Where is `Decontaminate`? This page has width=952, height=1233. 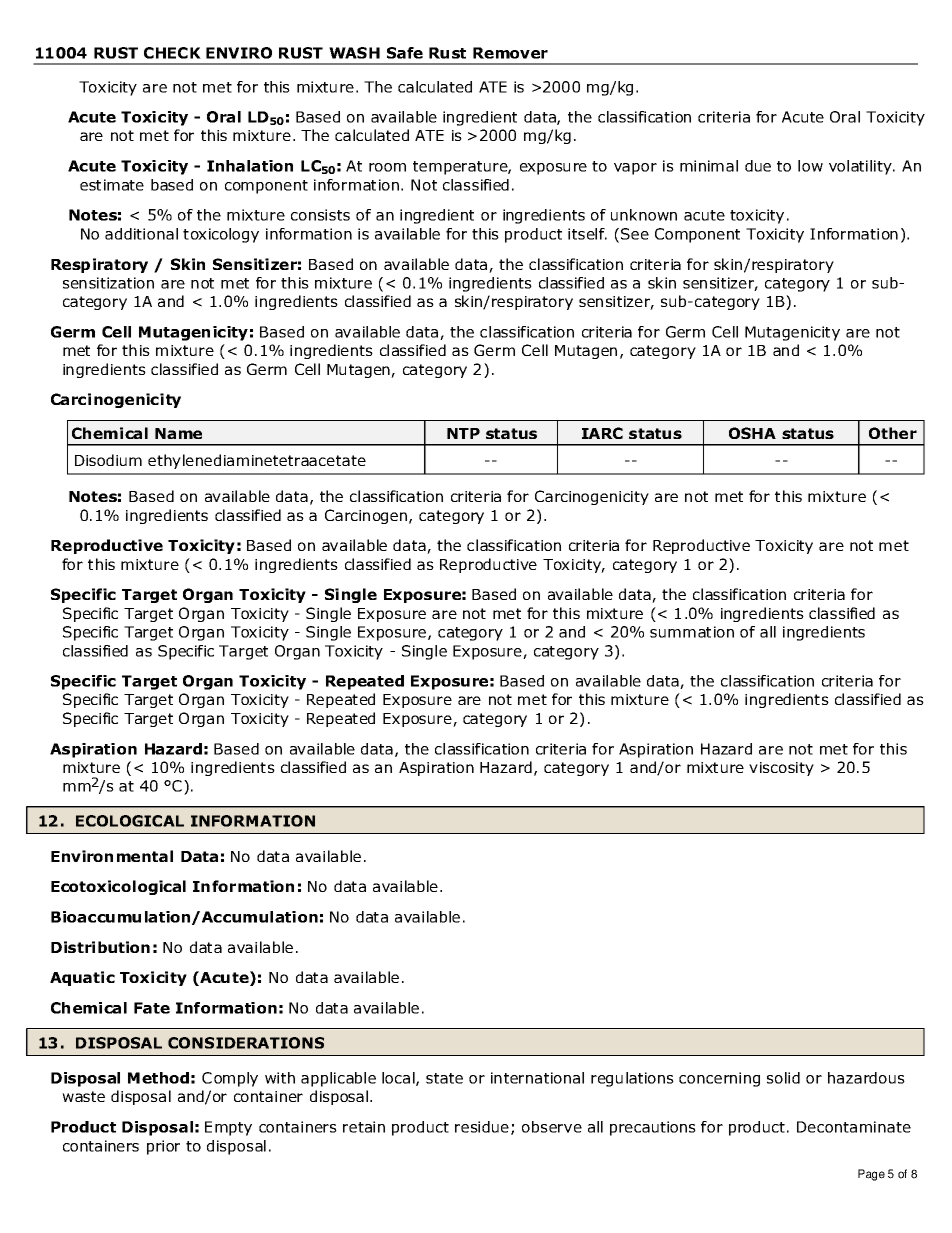 Decontaminate is located at coordinates (854, 1127).
